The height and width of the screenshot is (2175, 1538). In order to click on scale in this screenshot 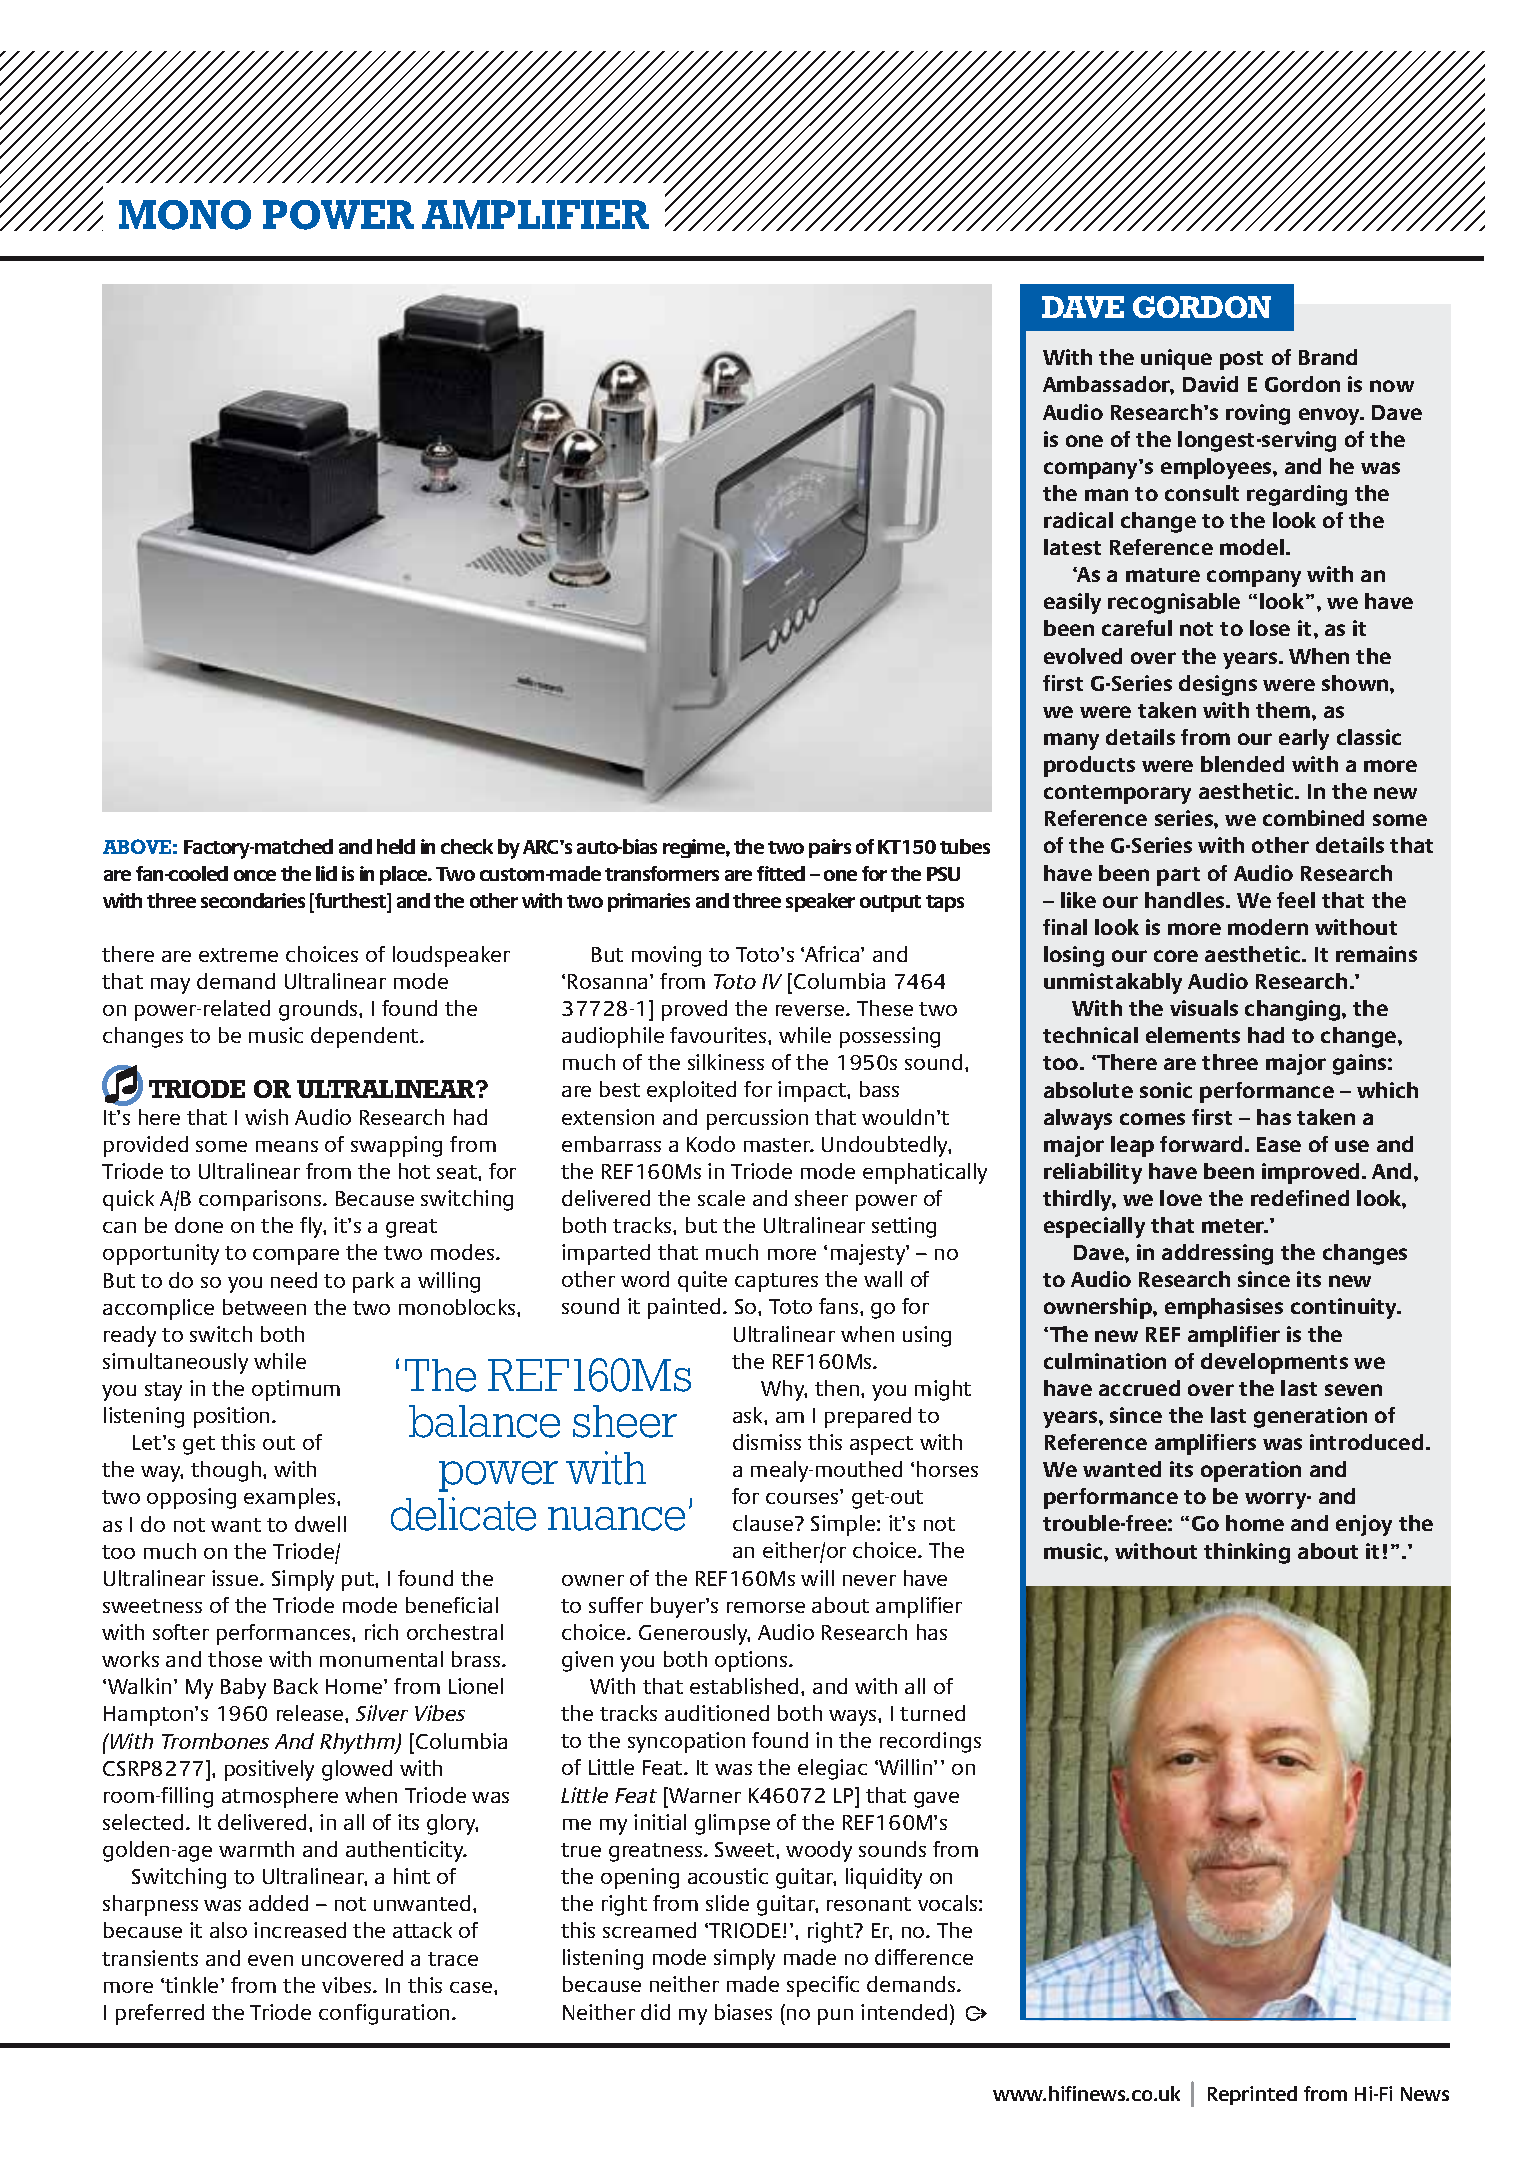, I will do `click(721, 1198)`.
